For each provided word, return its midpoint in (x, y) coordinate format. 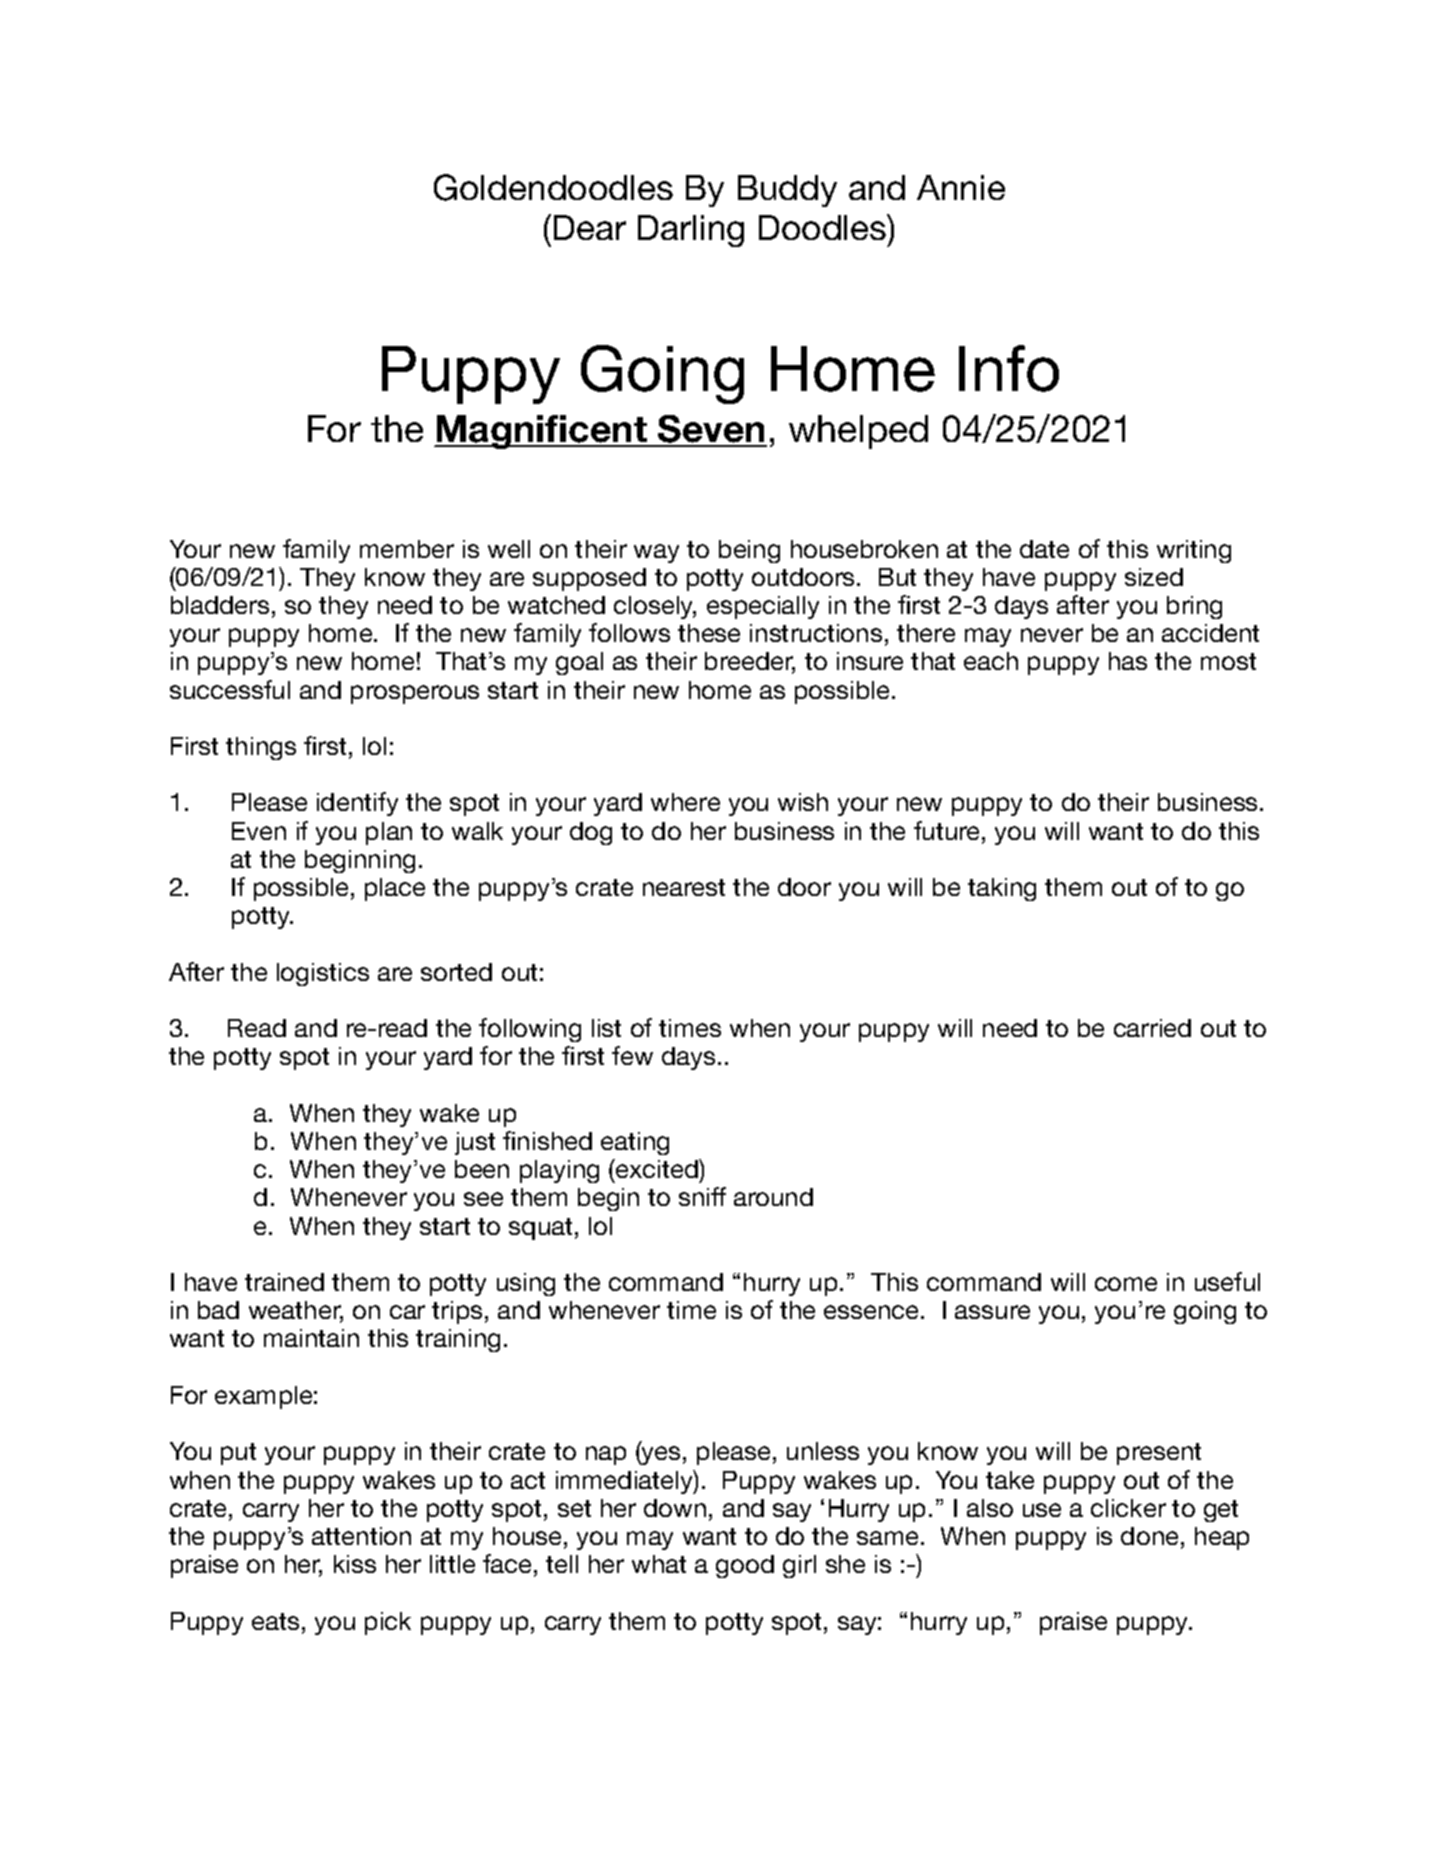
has (1128, 661)
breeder (750, 663)
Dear (590, 227)
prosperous (415, 694)
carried (1152, 1028)
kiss (355, 1564)
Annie (961, 187)
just (475, 1143)
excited (657, 1168)
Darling (691, 231)
